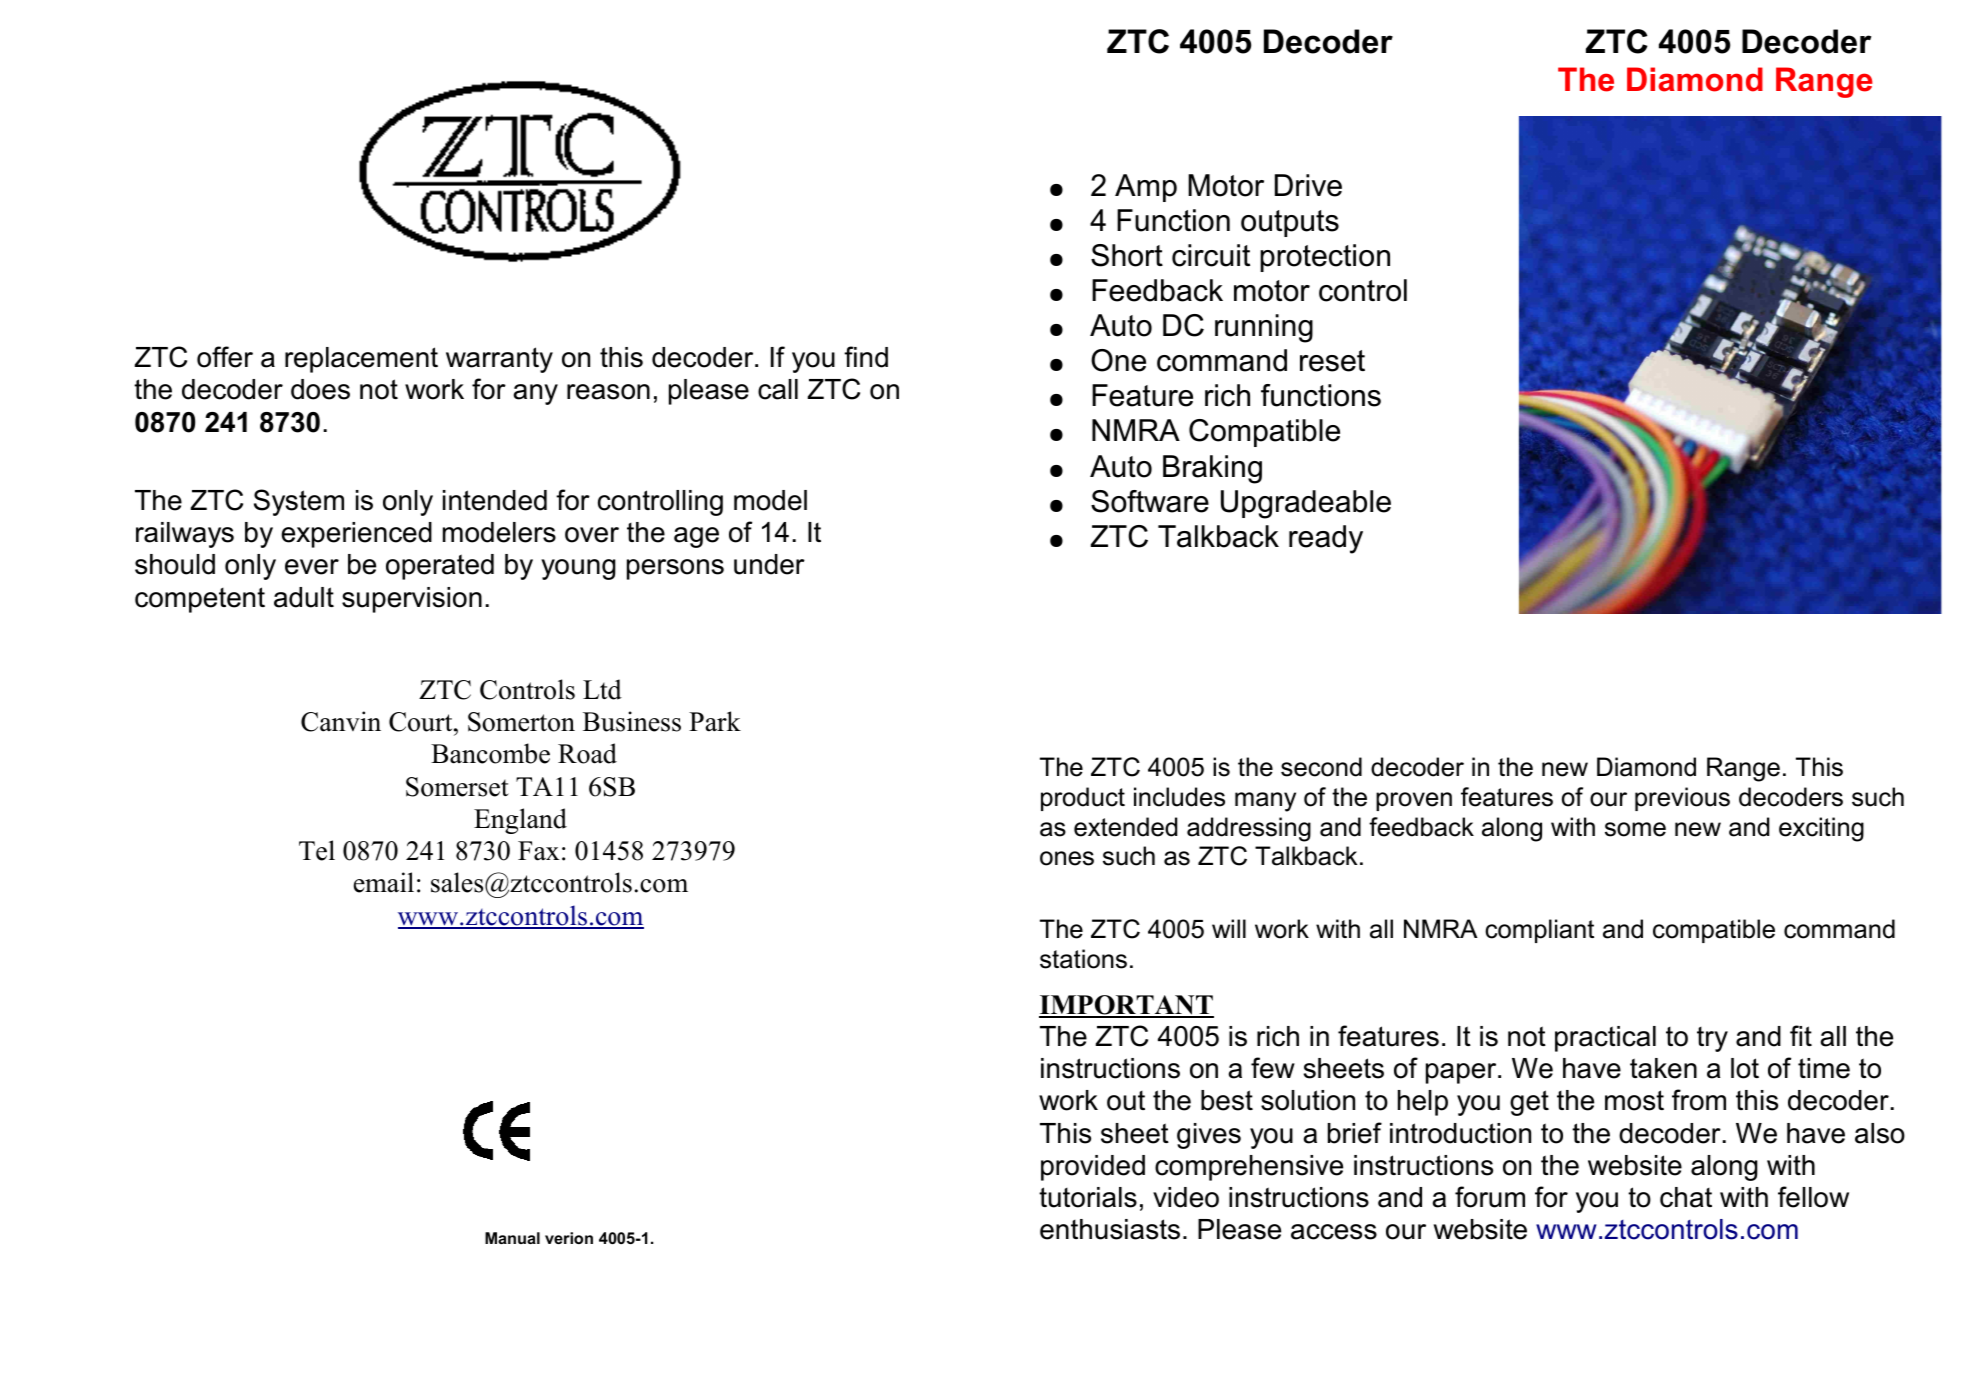 The width and height of the screenshot is (1967, 1390). I want to click on exciting, so click(1821, 829).
